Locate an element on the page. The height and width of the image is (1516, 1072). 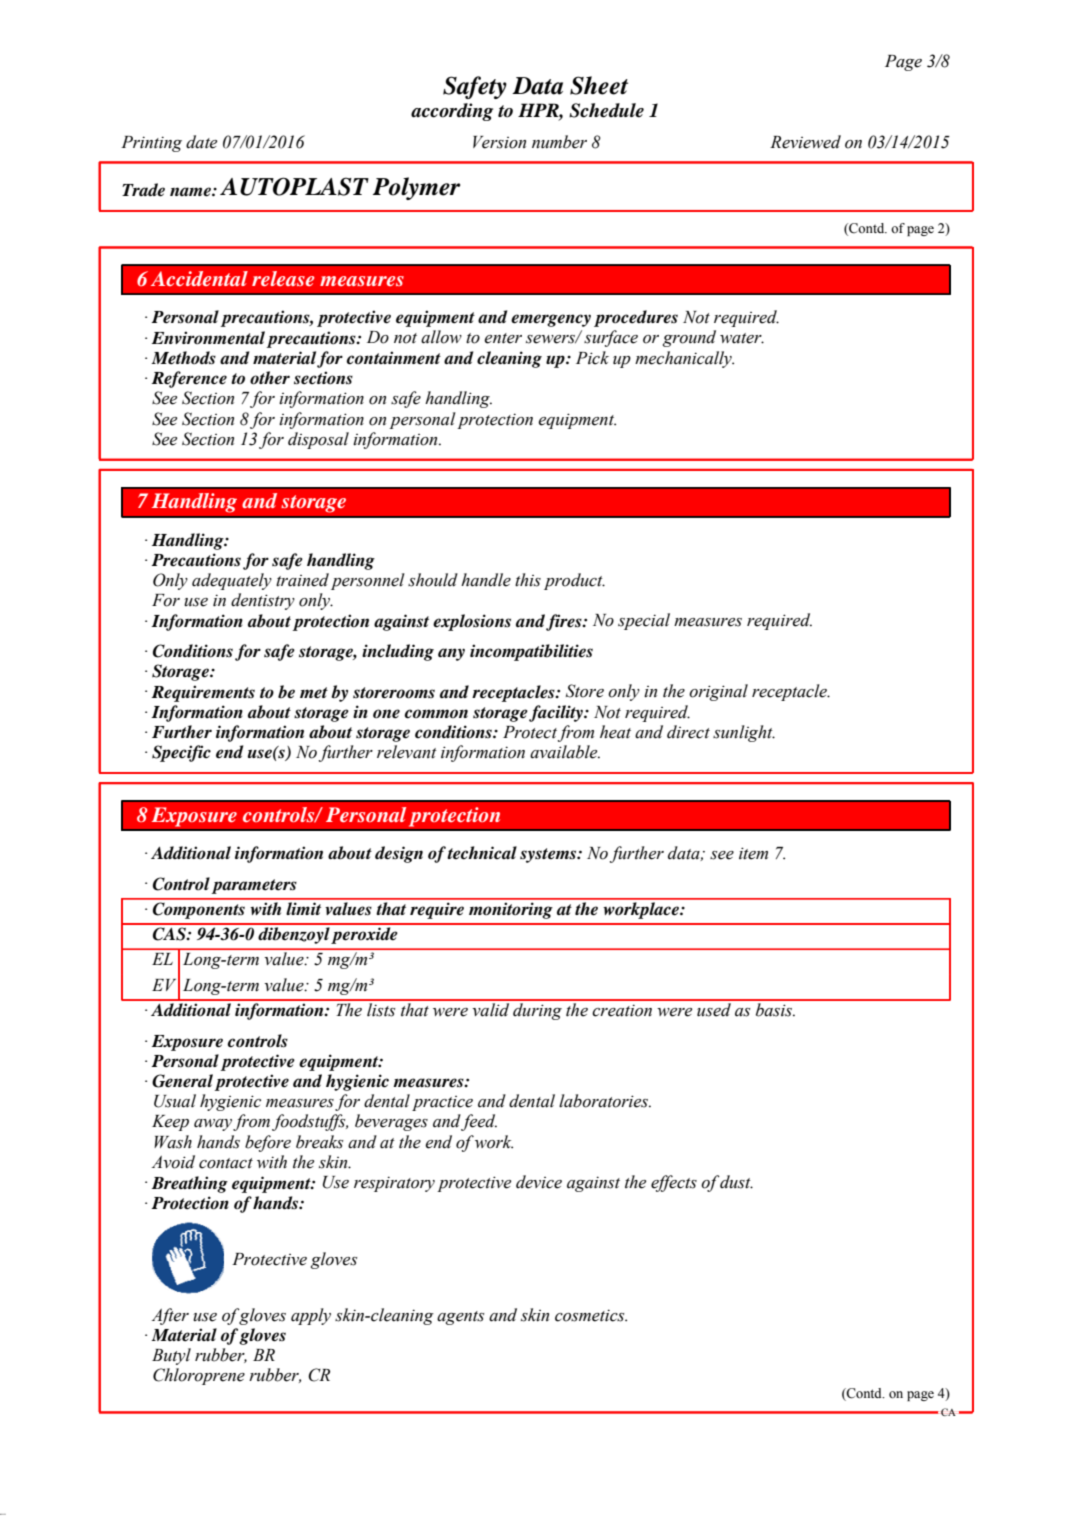
sunlight is located at coordinates (744, 733).
